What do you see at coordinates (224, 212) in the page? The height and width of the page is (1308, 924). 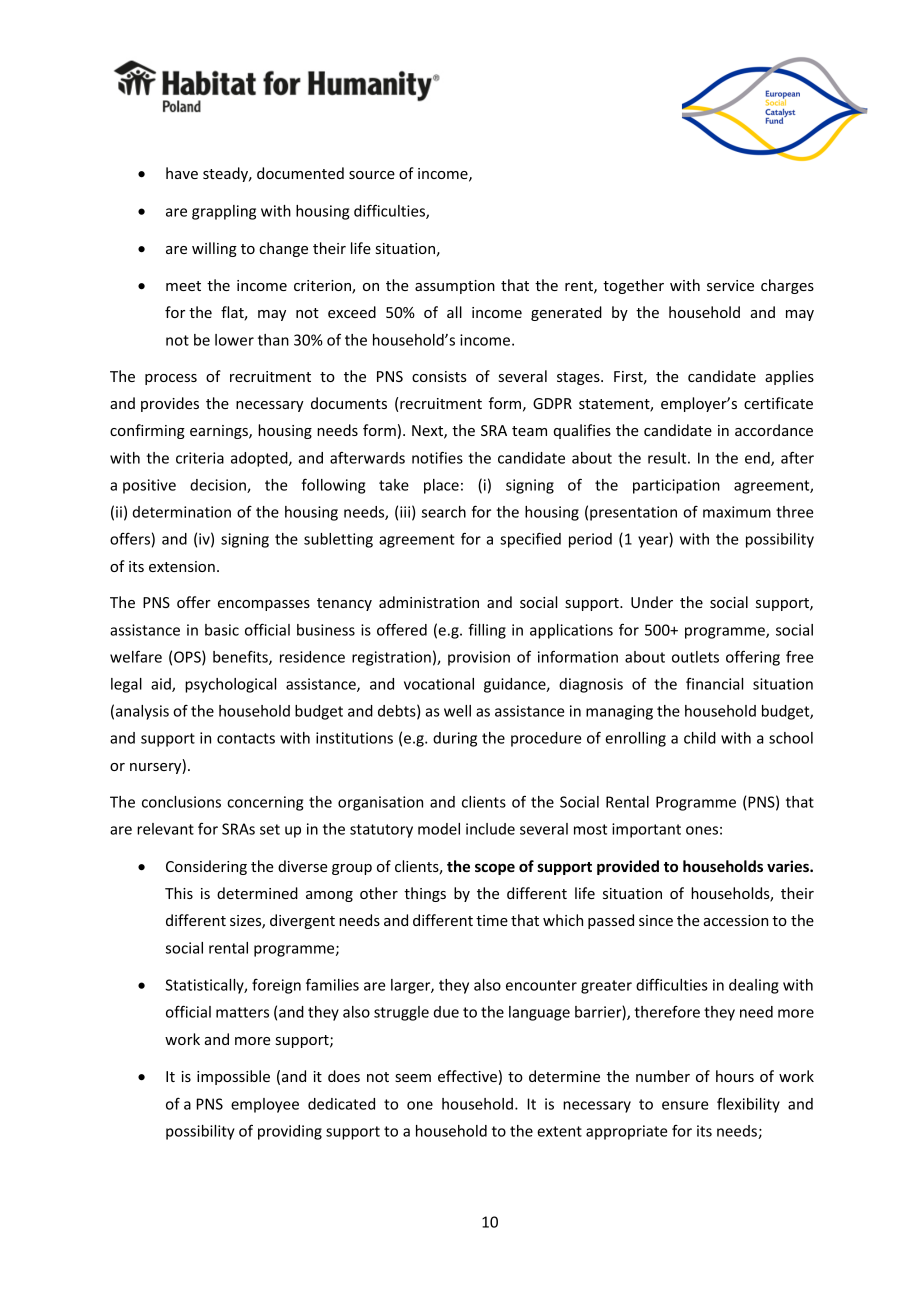 I see `grappling` at bounding box center [224, 212].
